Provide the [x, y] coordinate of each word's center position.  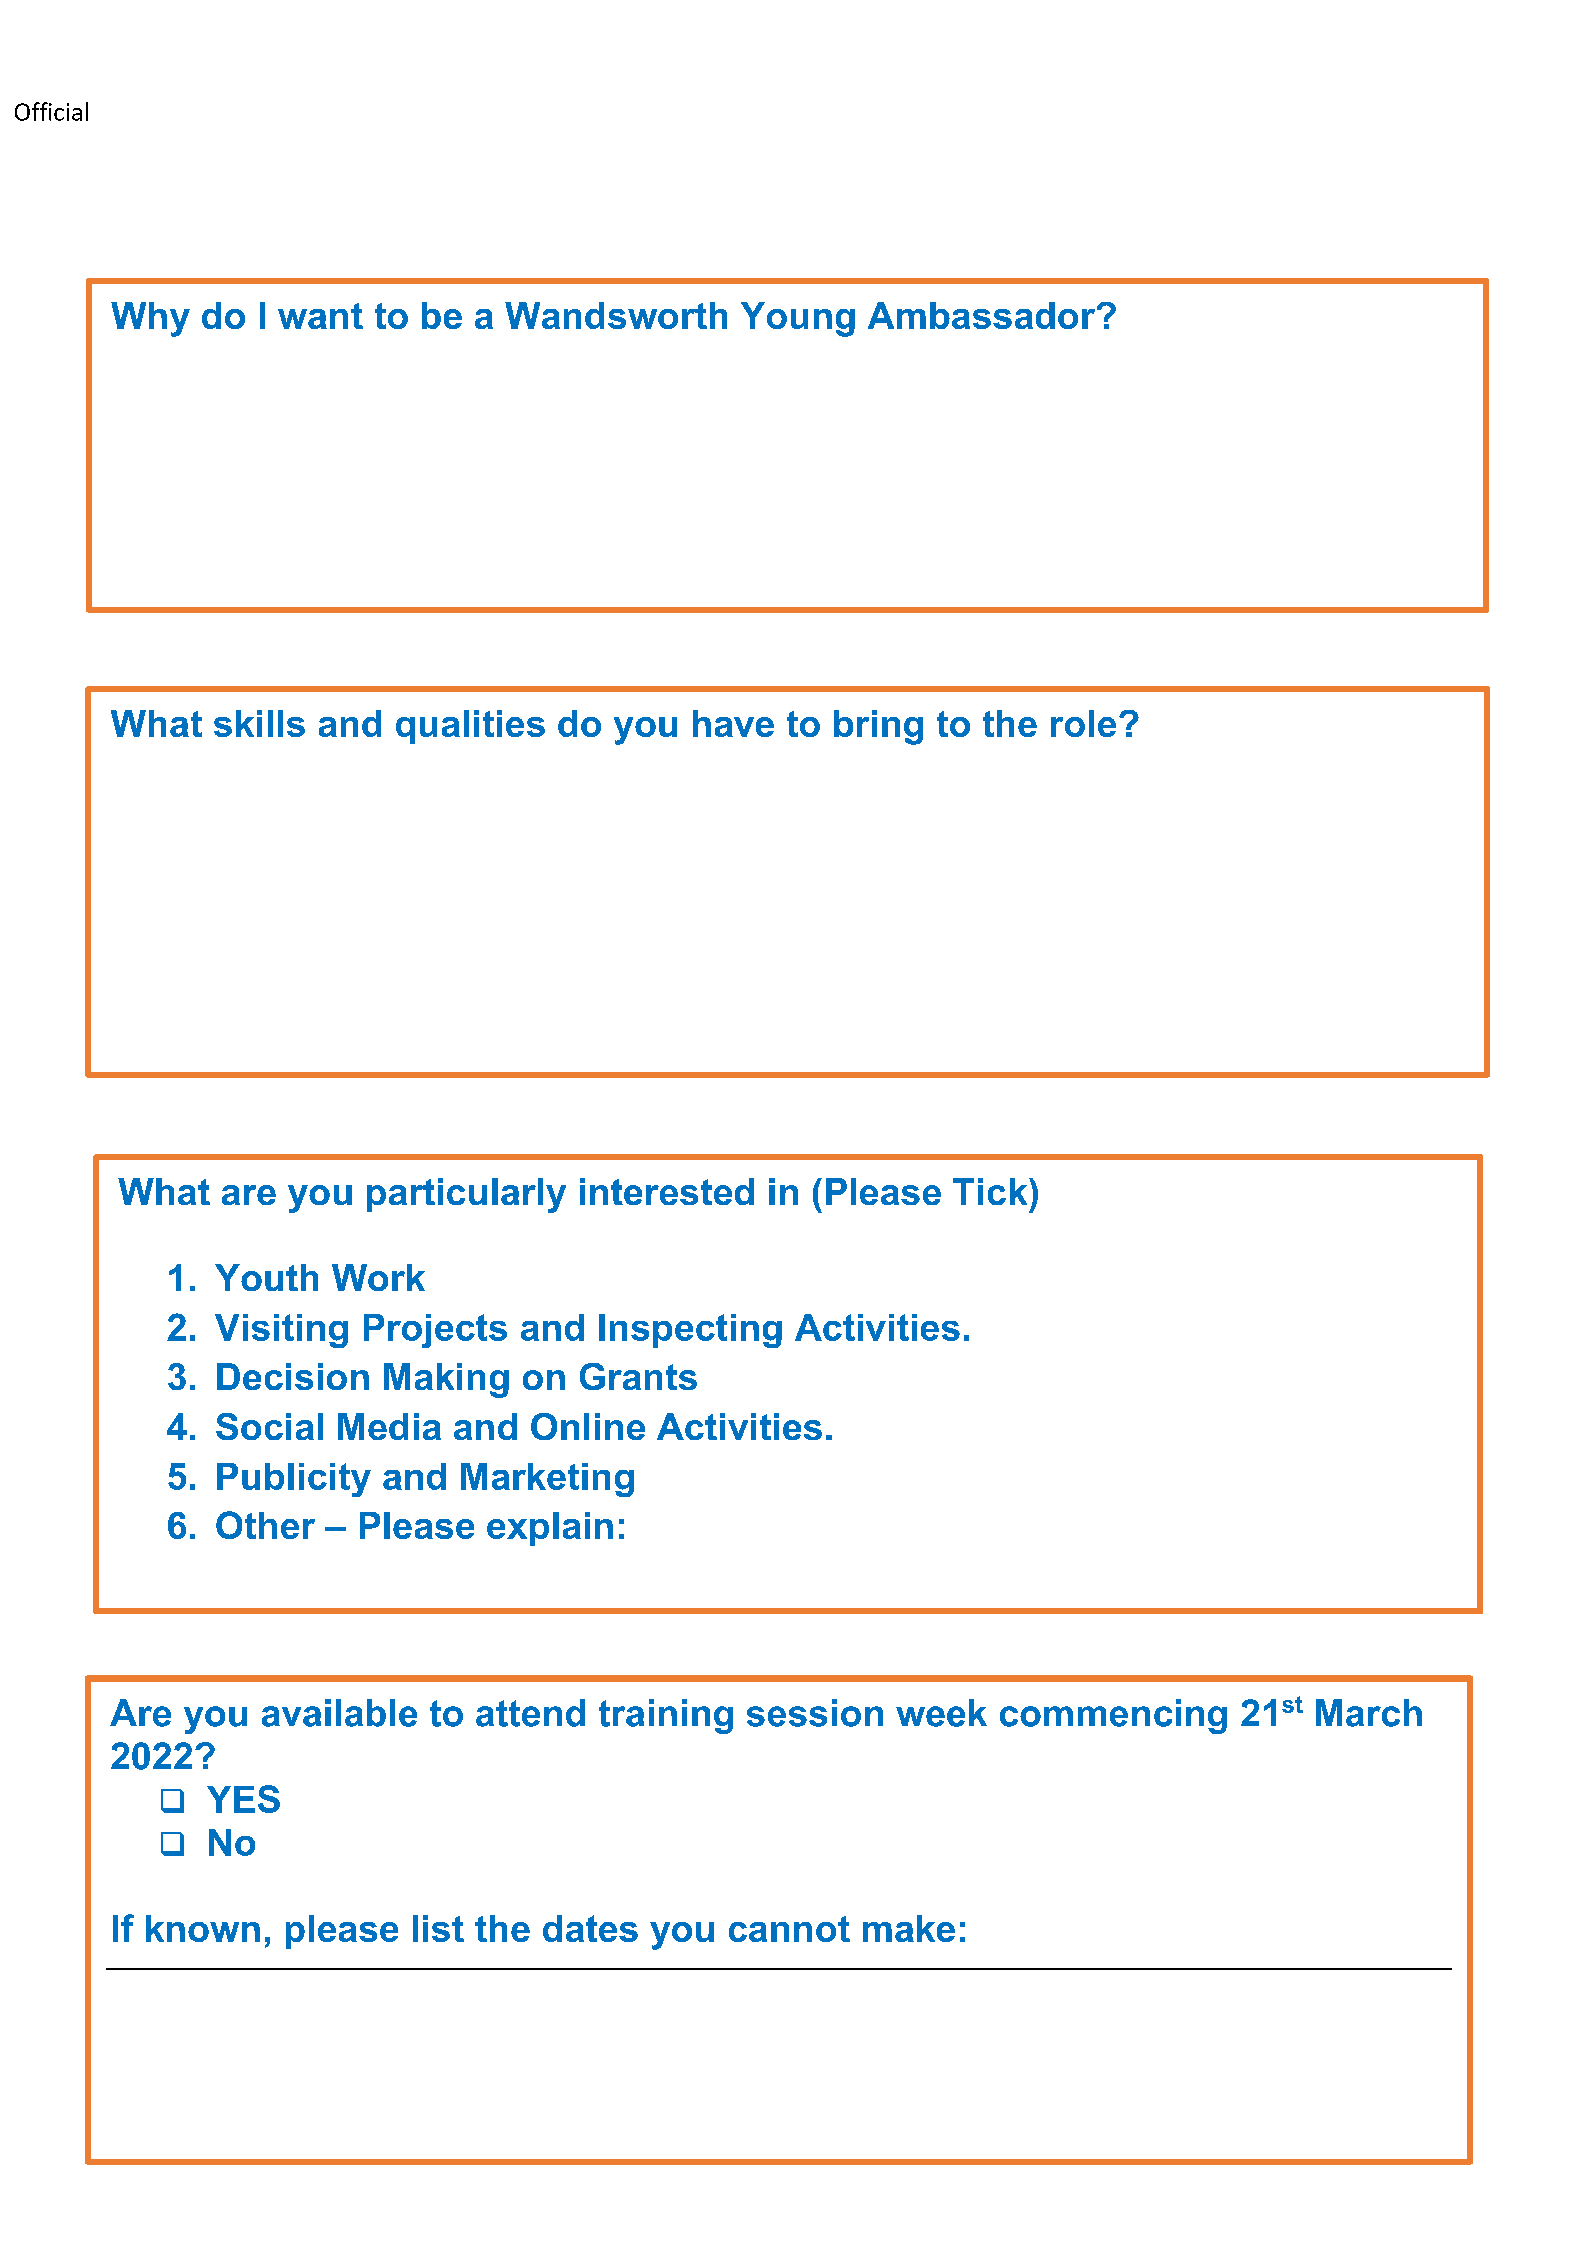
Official [51, 111]
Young [798, 319]
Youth [266, 1277]
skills [259, 723]
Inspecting [690, 1331]
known [203, 1928]
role [1083, 723]
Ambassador [983, 315]
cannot [789, 1929]
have [733, 723]
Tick [991, 1191]
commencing [1113, 1716]
